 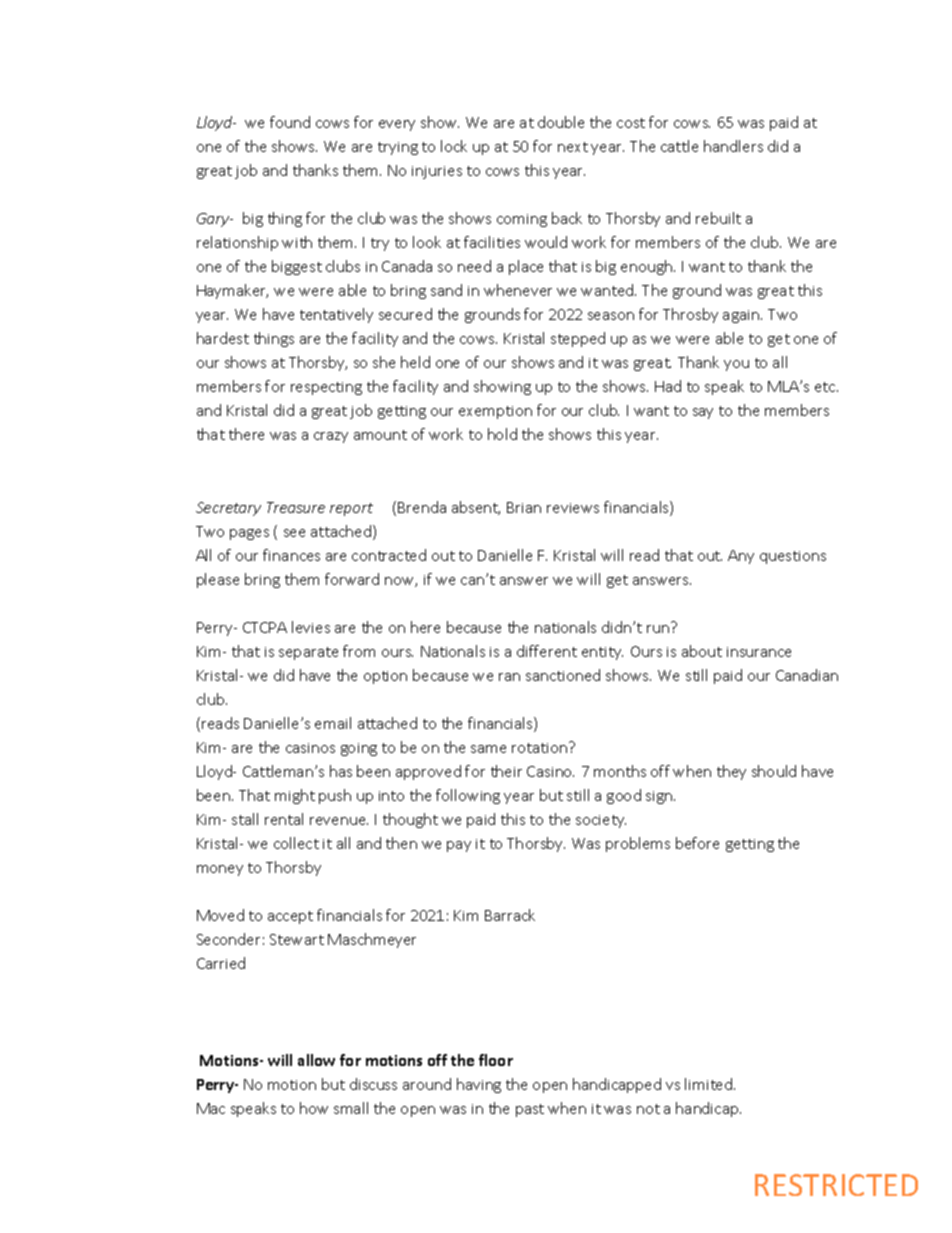 What do you see at coordinates (284, 819) in the screenshot?
I see `rental` at bounding box center [284, 819].
